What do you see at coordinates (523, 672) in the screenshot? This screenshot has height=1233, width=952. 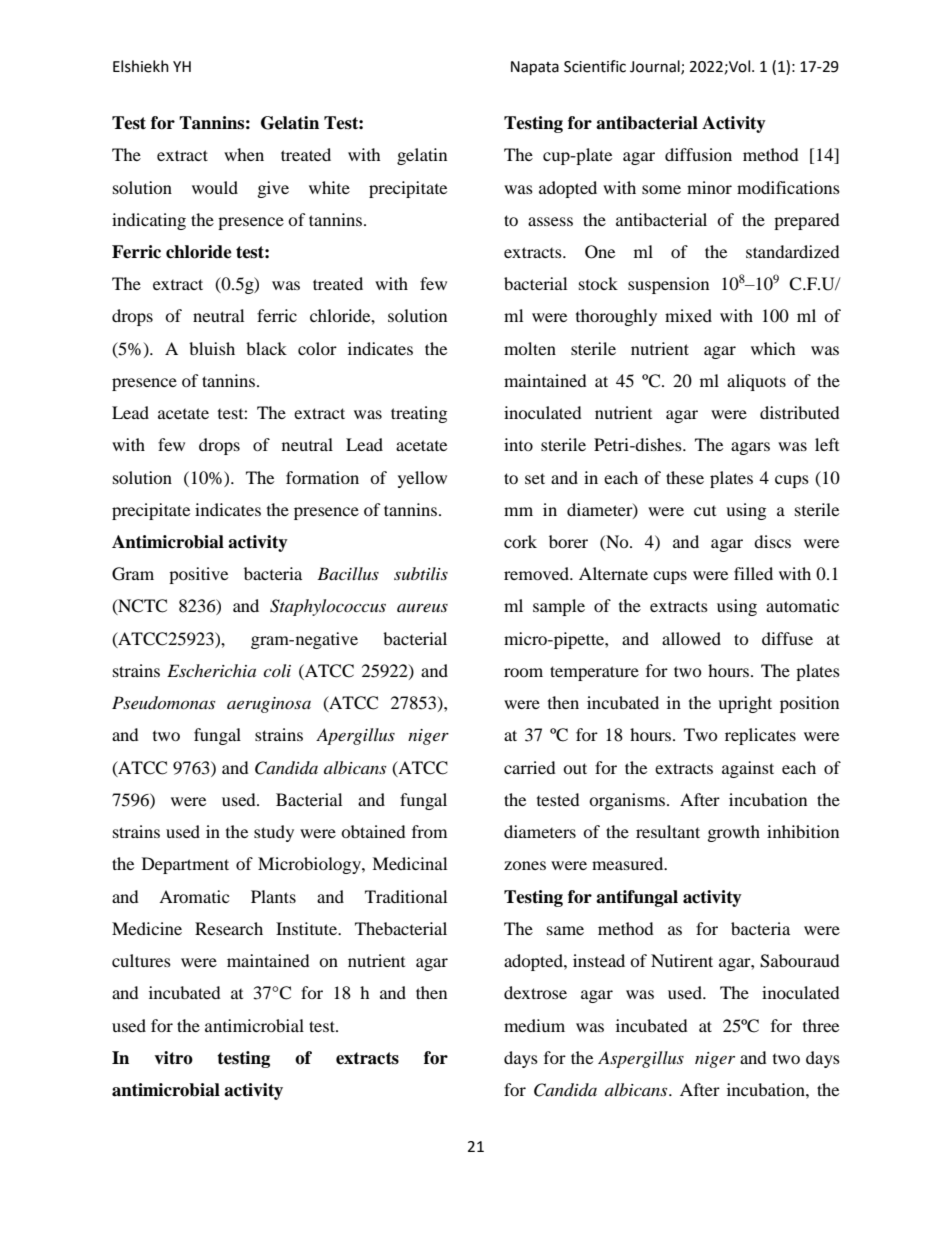 I see `room` at bounding box center [523, 672].
